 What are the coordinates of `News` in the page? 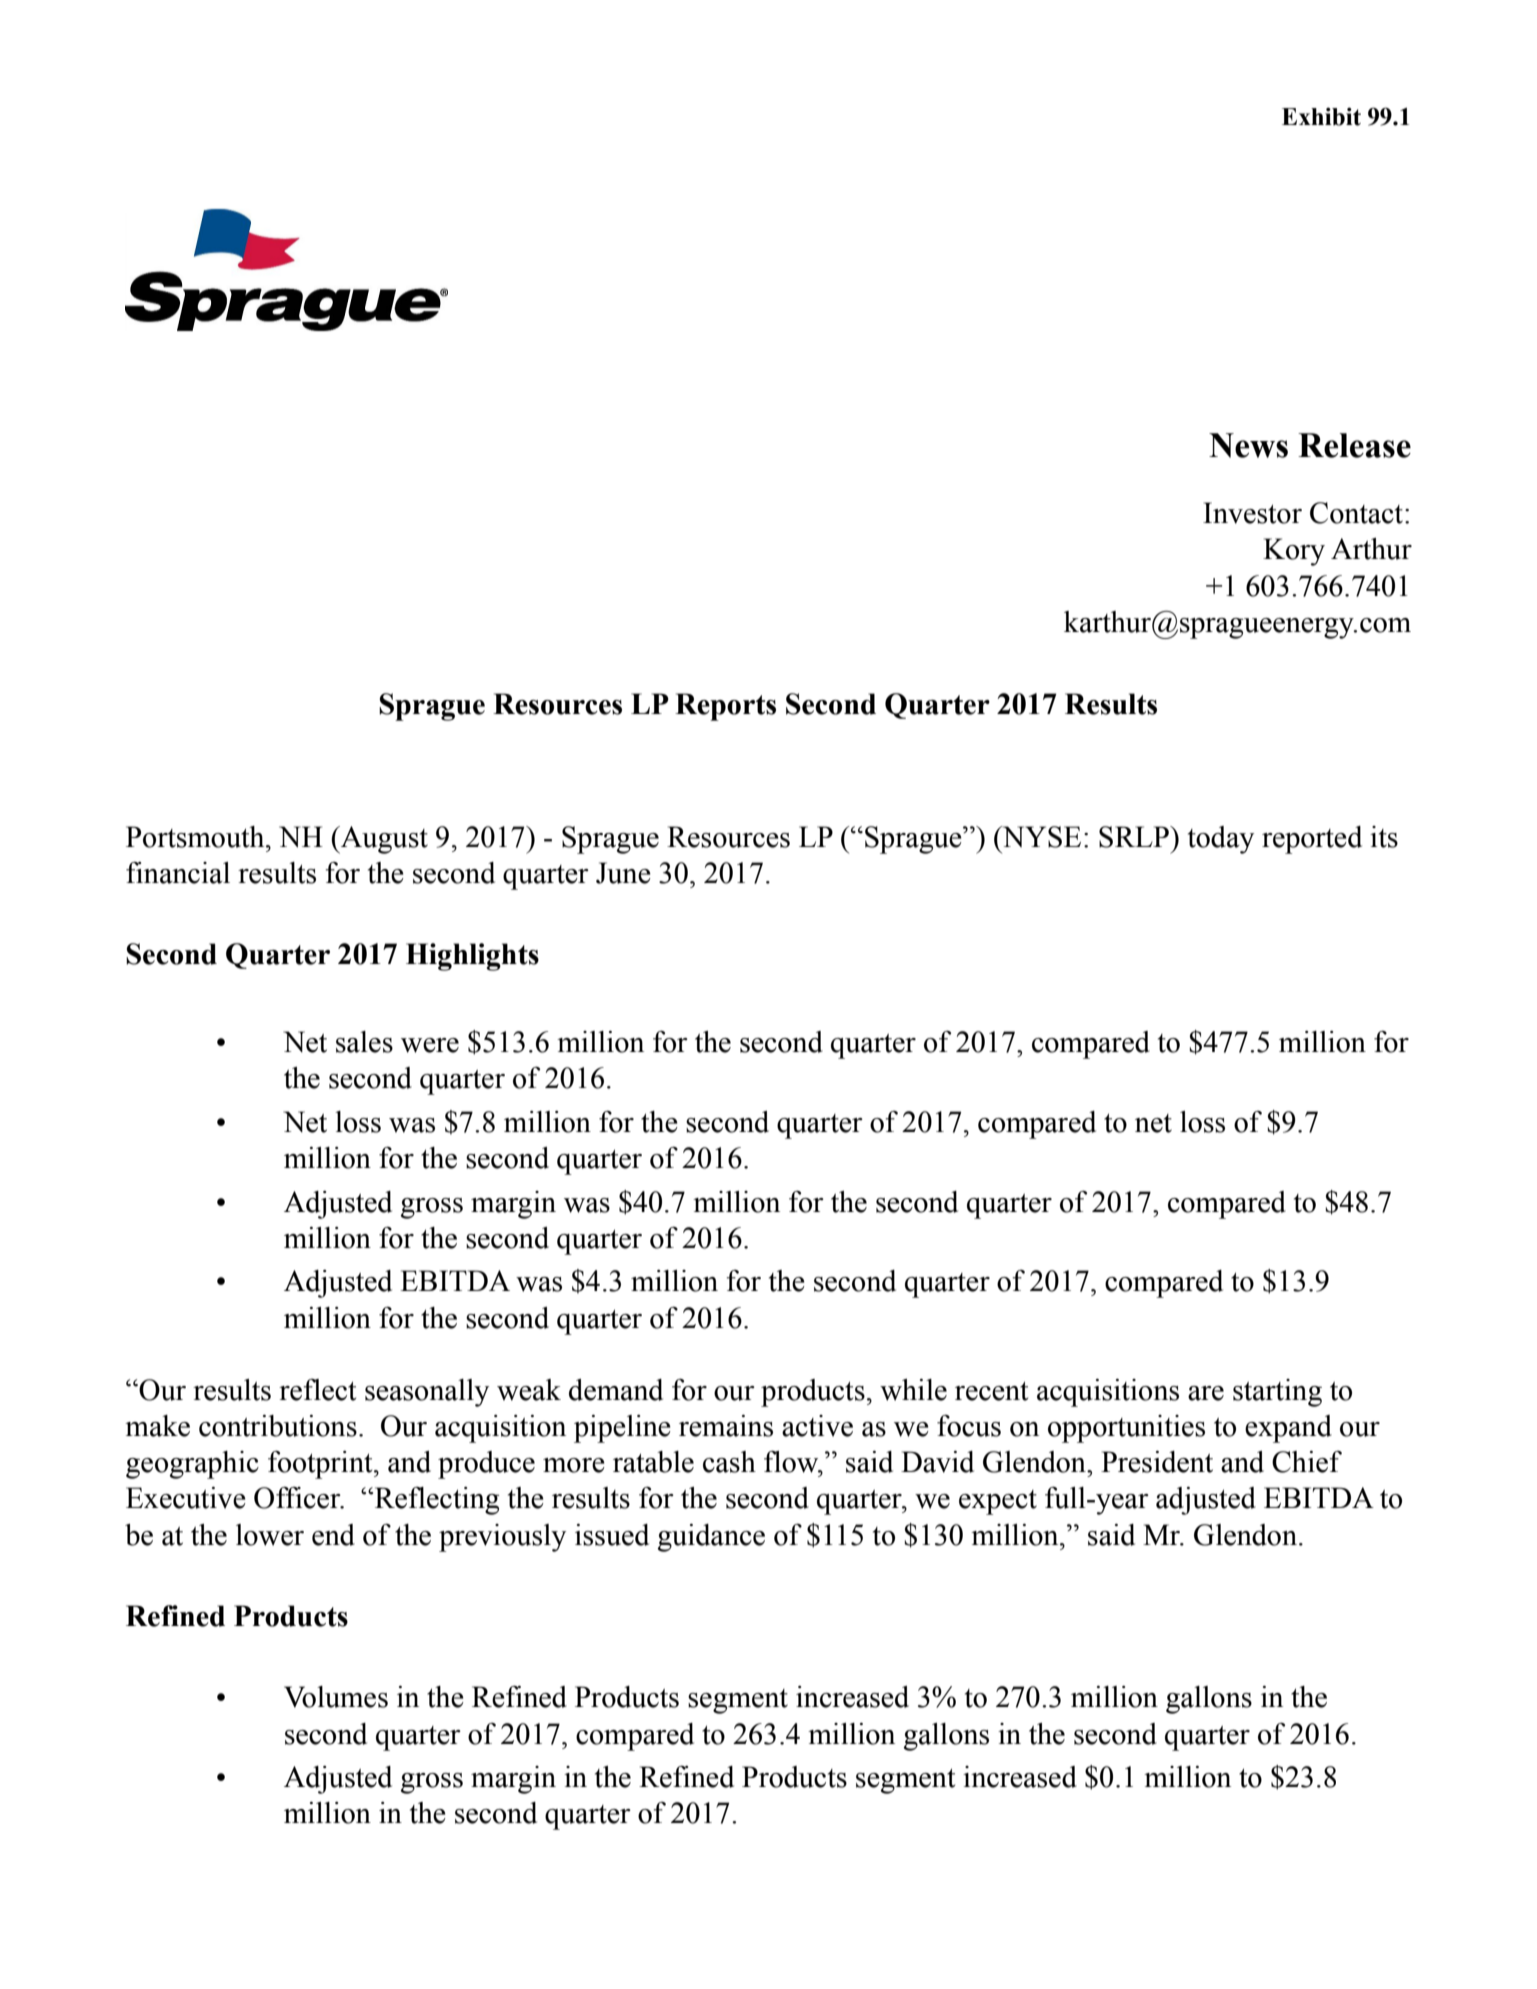 It's located at (1248, 445).
